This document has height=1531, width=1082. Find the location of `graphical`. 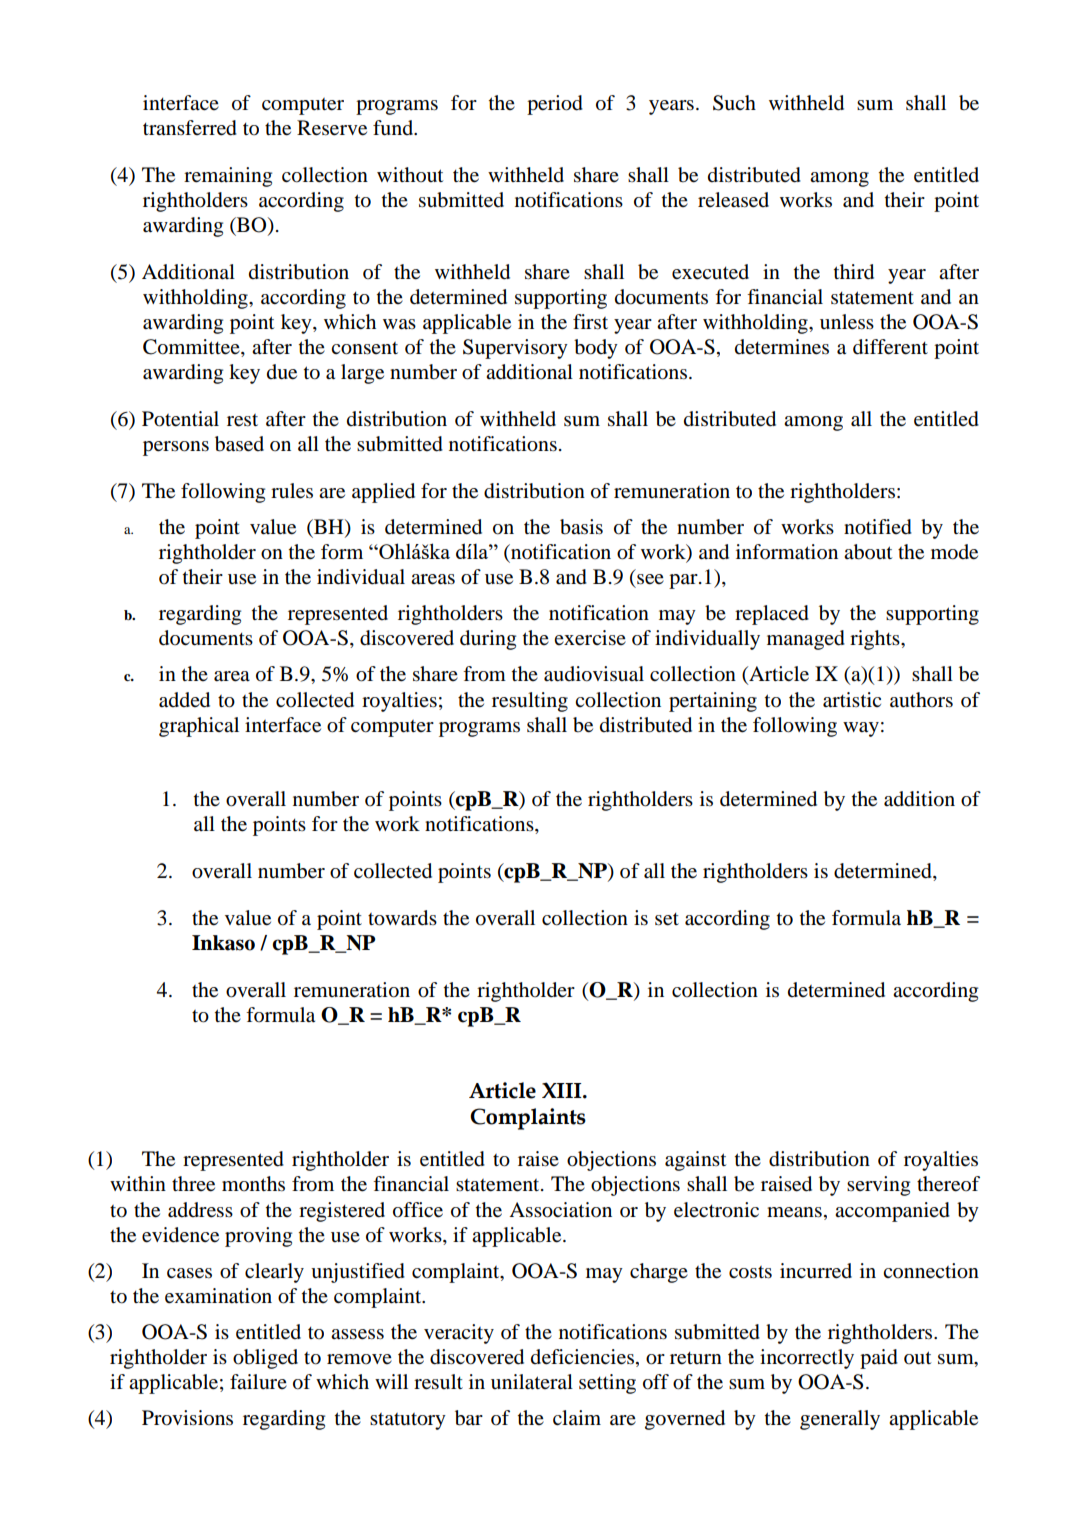

graphical is located at coordinates (199, 727).
